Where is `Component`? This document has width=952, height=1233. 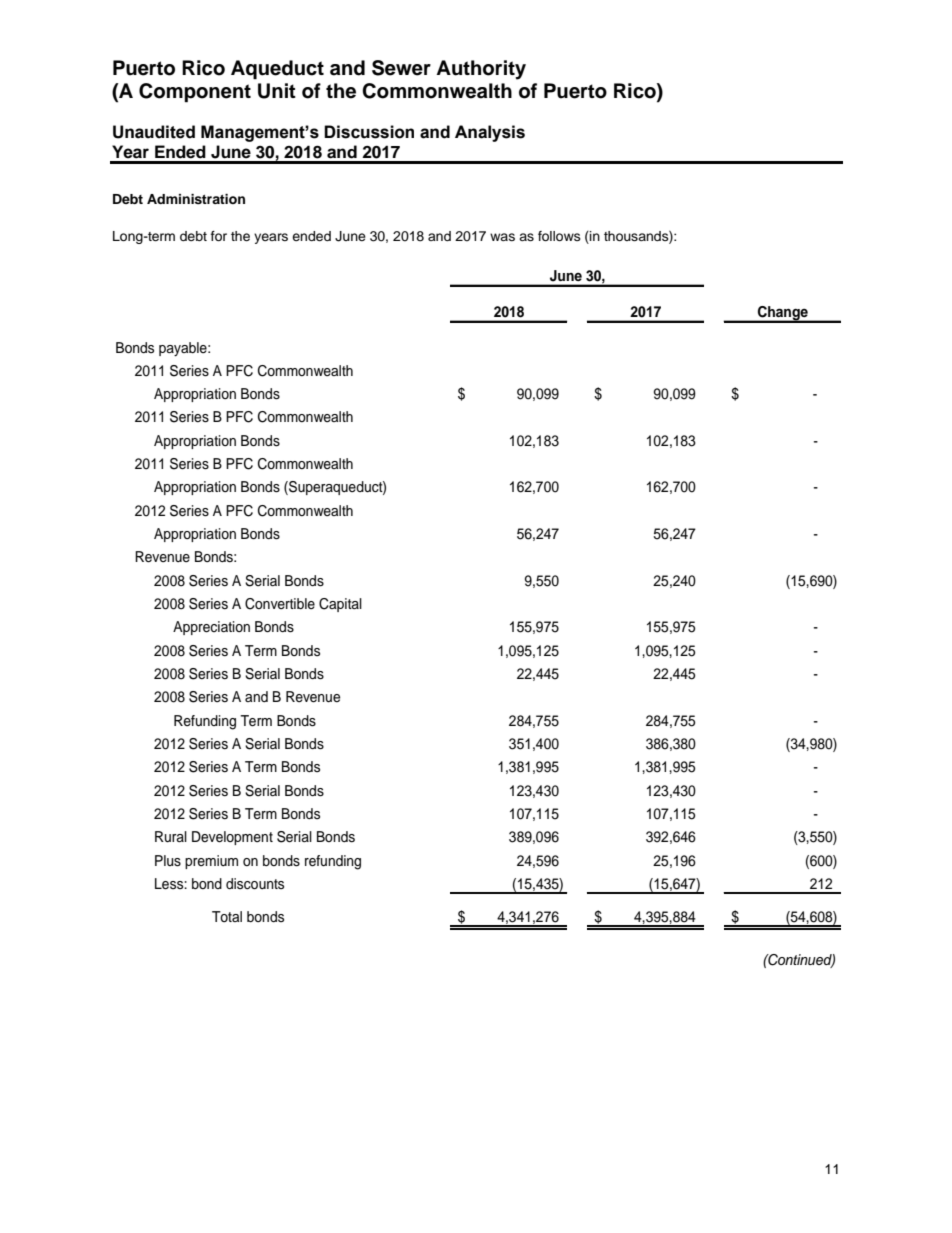 Component is located at coordinates (195, 93).
